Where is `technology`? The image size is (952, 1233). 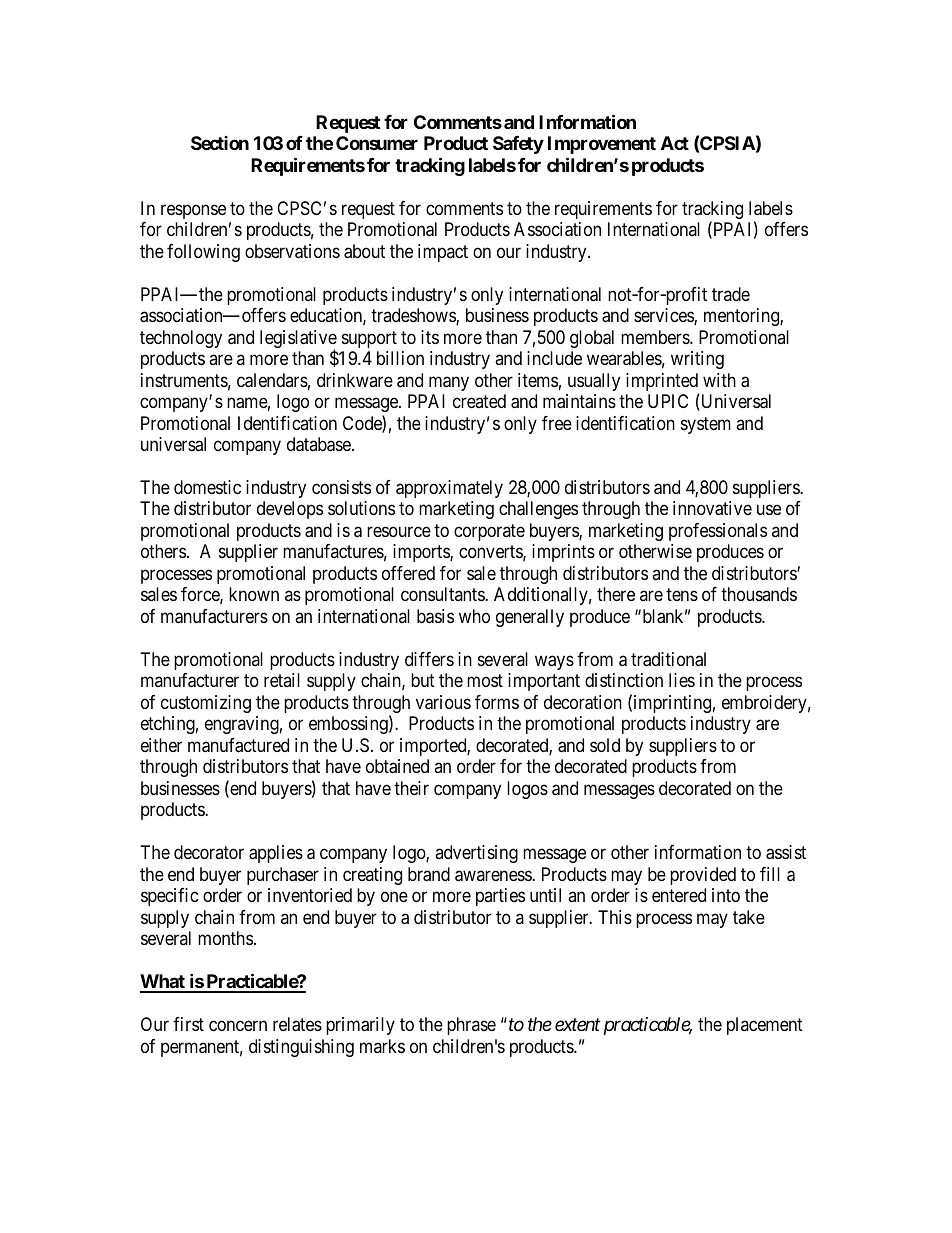 technology is located at coordinates (181, 339).
